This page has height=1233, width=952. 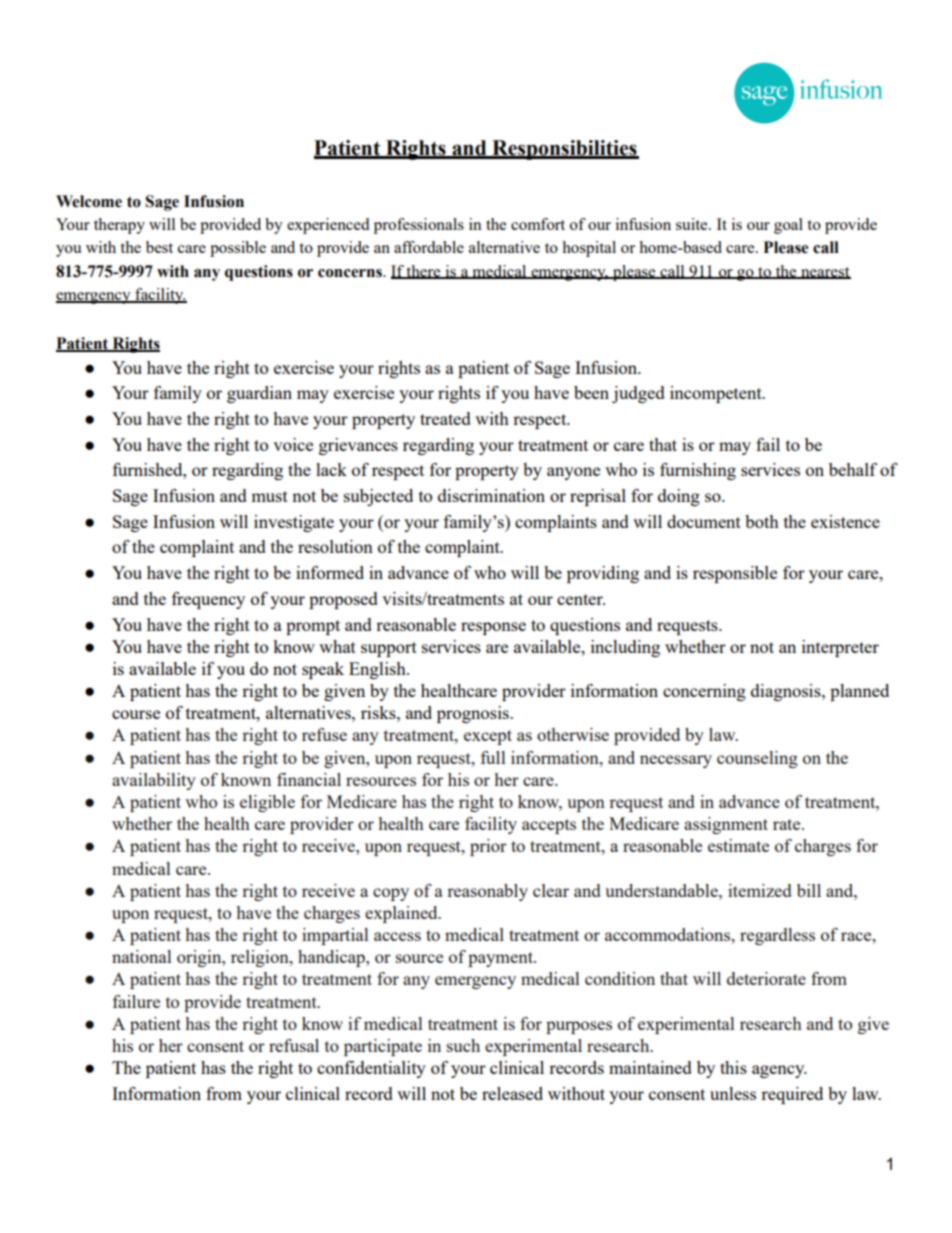 I want to click on such, so click(x=463, y=1045).
